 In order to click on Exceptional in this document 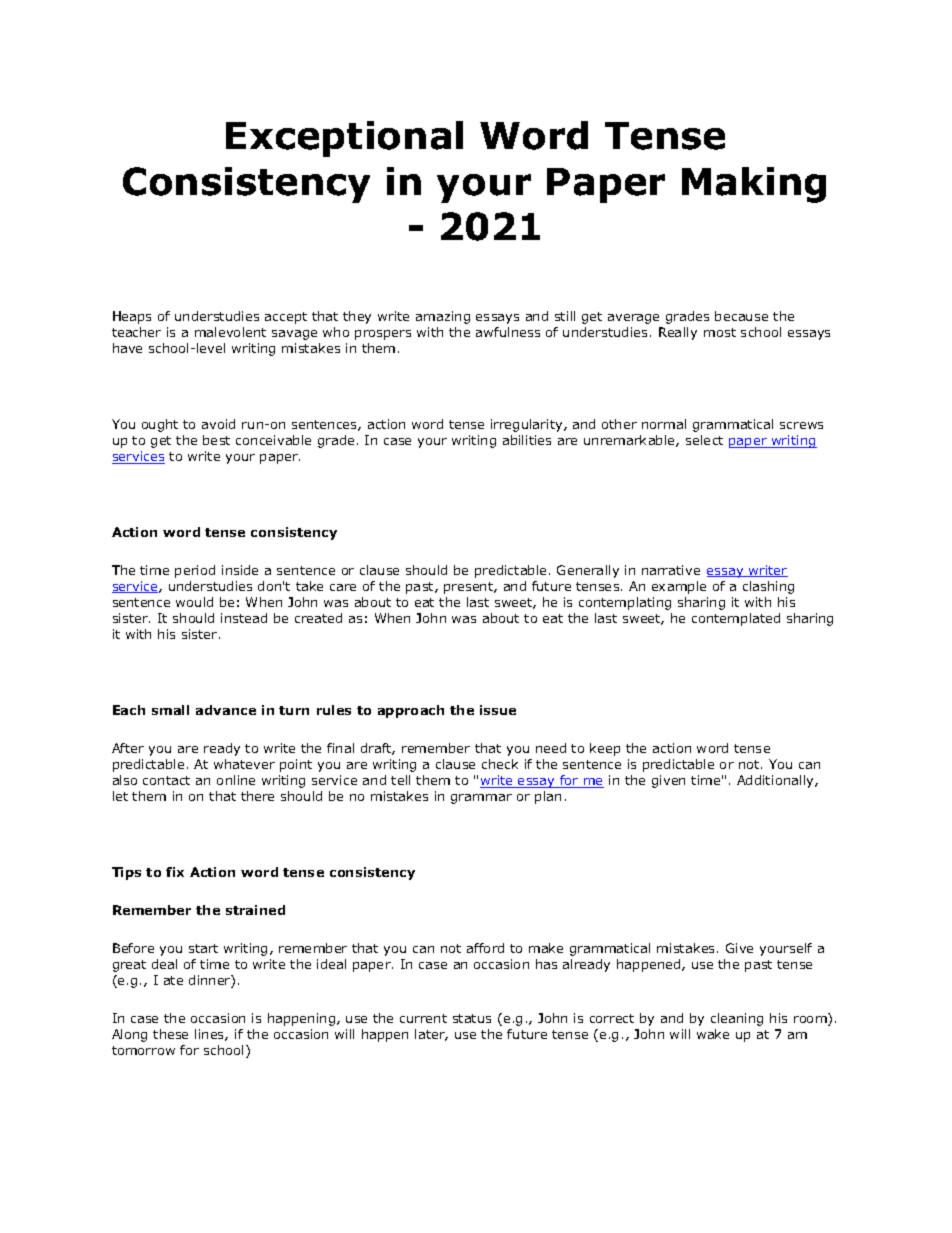, I will do `click(344, 139)`.
